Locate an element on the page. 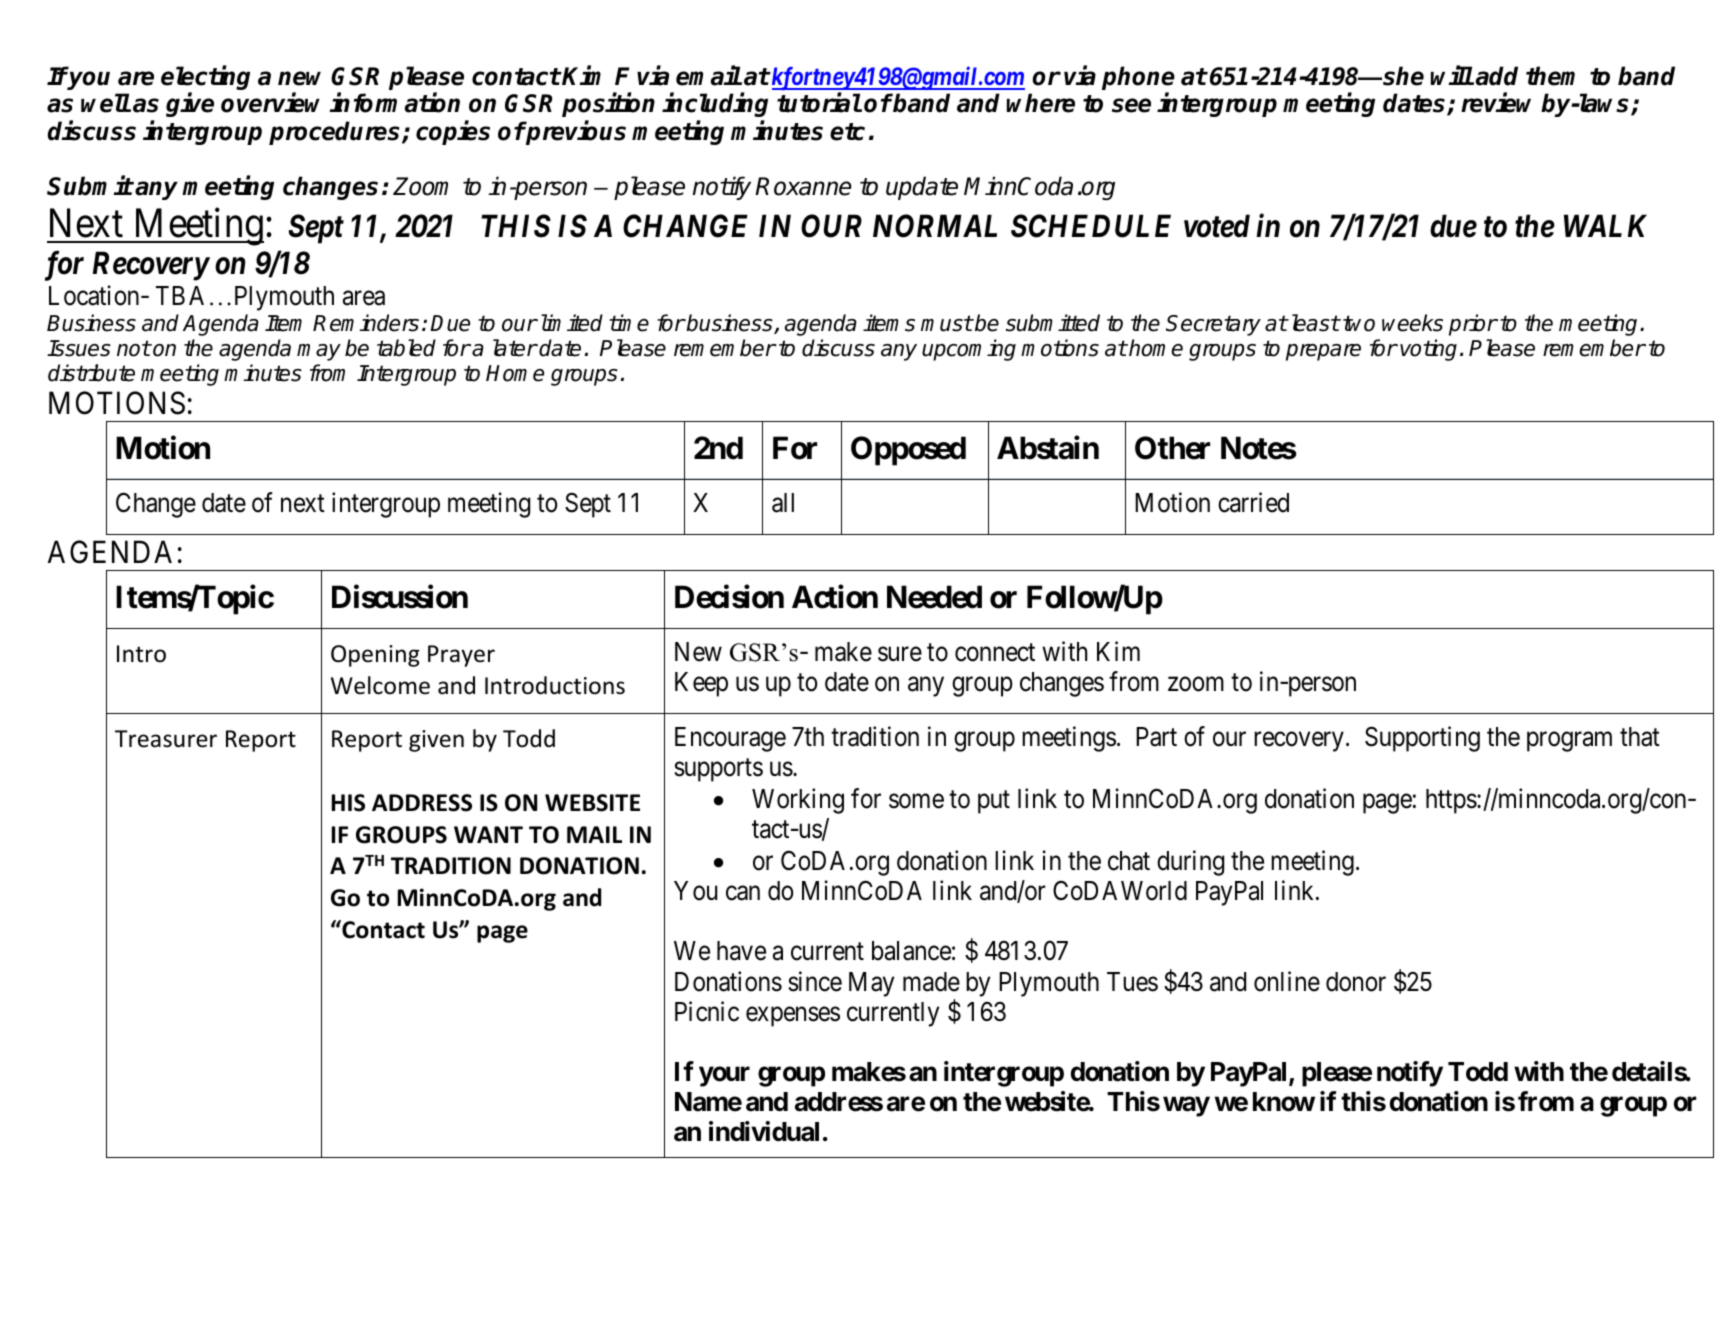 The image size is (1725, 1333). electing is located at coordinates (205, 79).
